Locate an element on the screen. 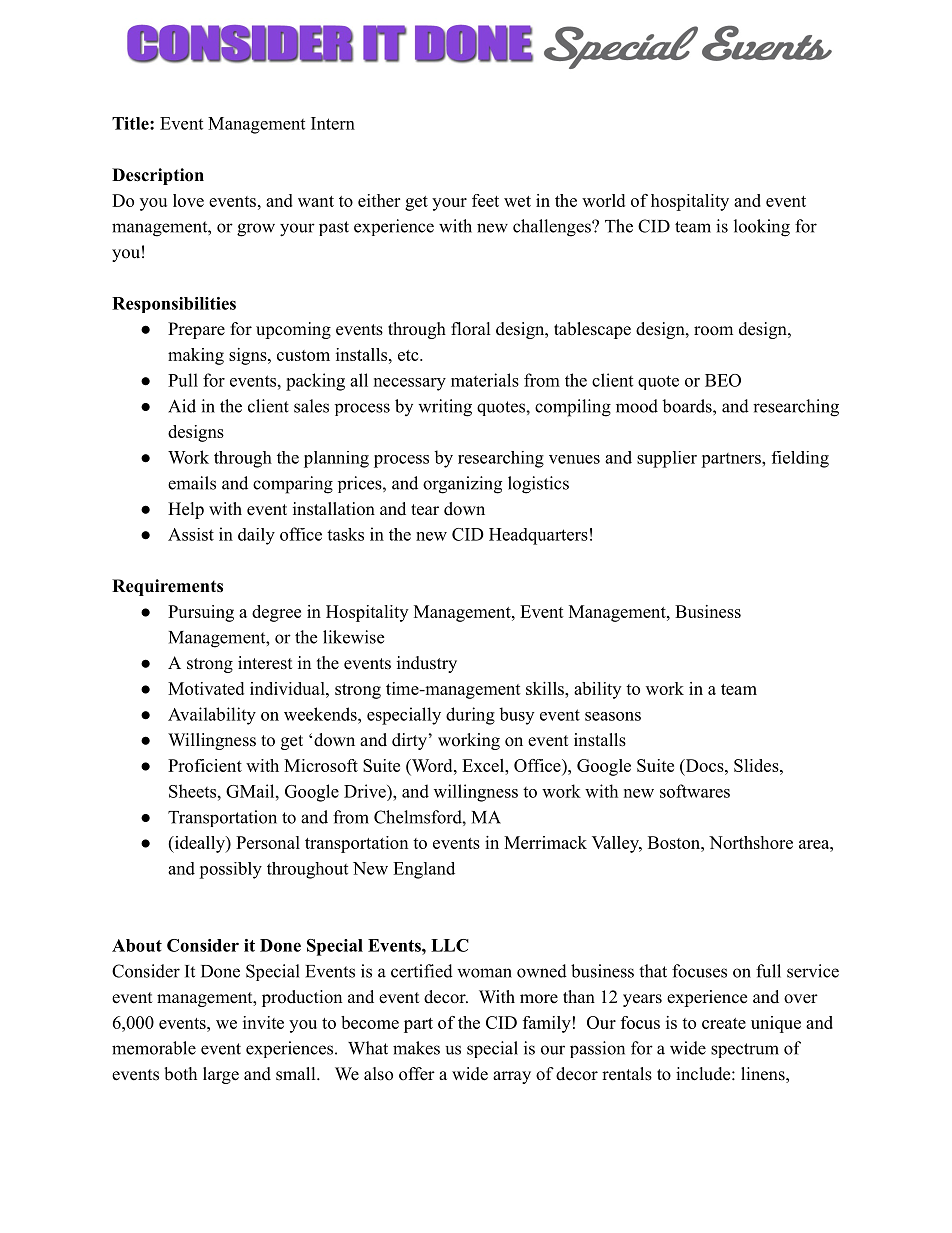 Image resolution: width=952 pixels, height=1233 pixels. organizing is located at coordinates (462, 485).
